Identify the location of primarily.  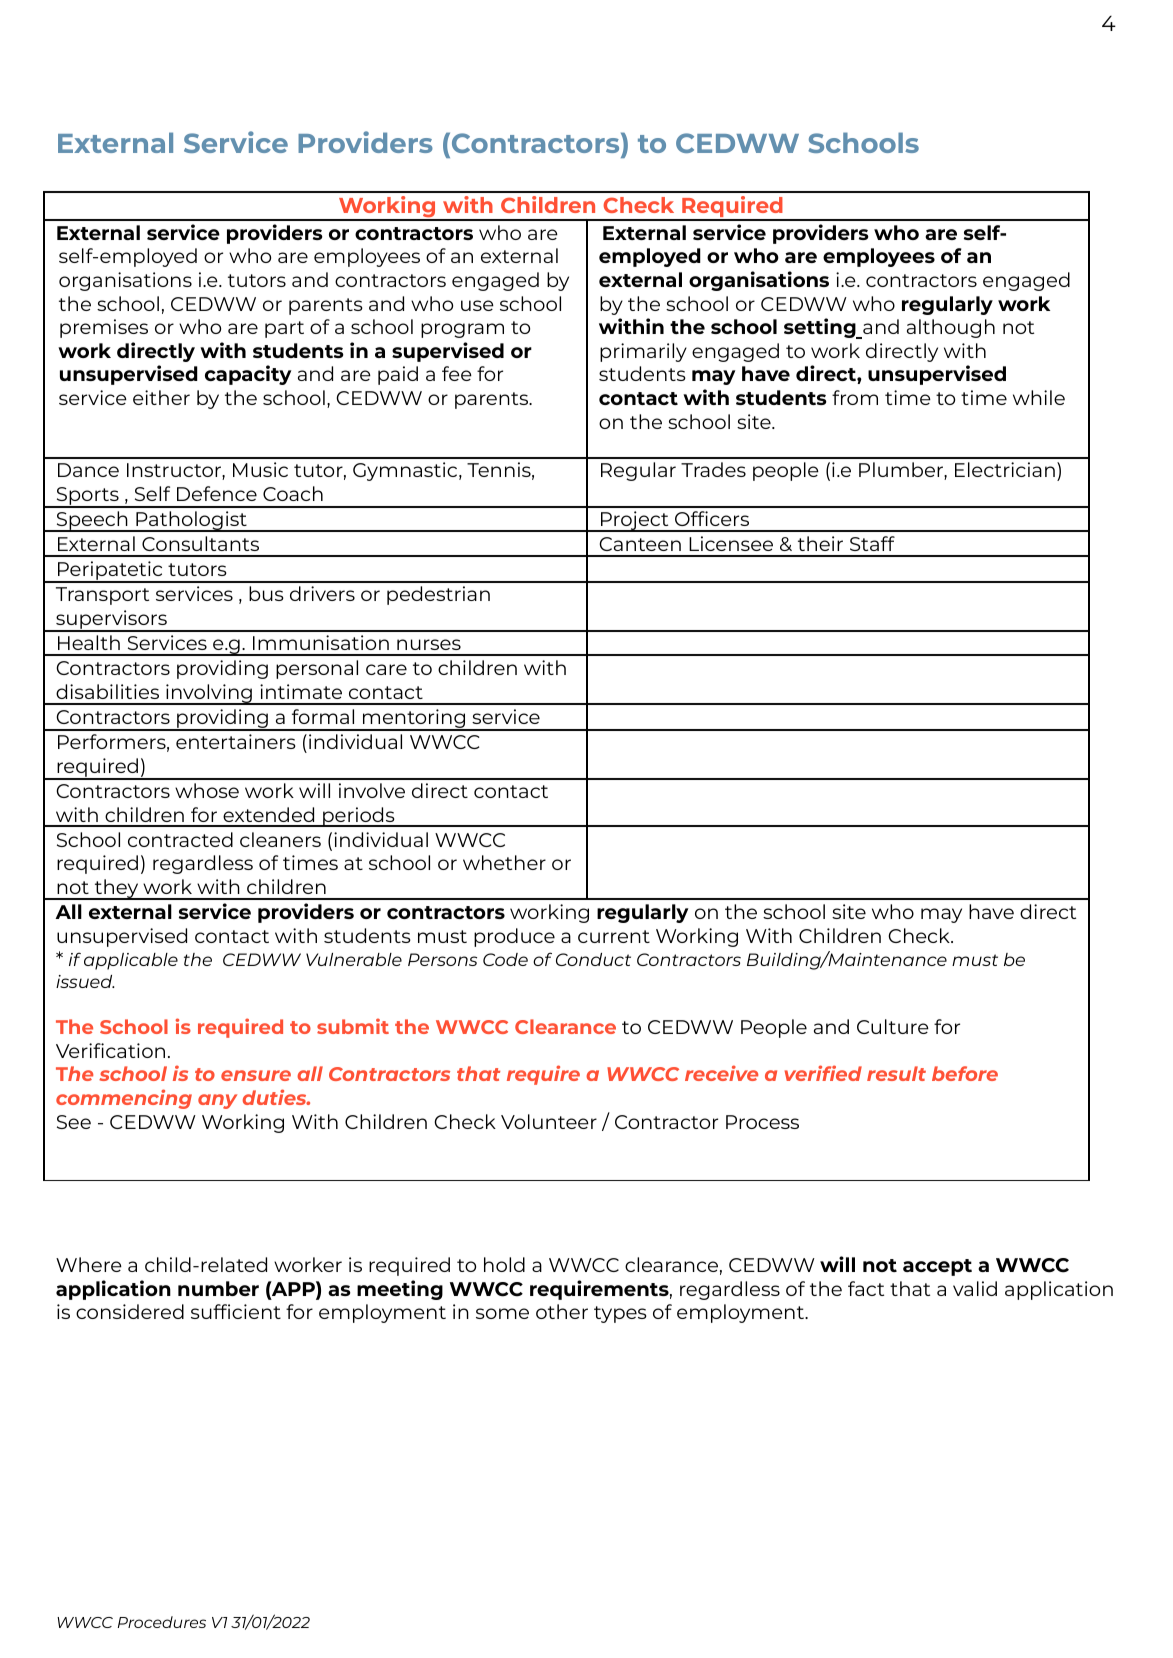
(643, 352).
